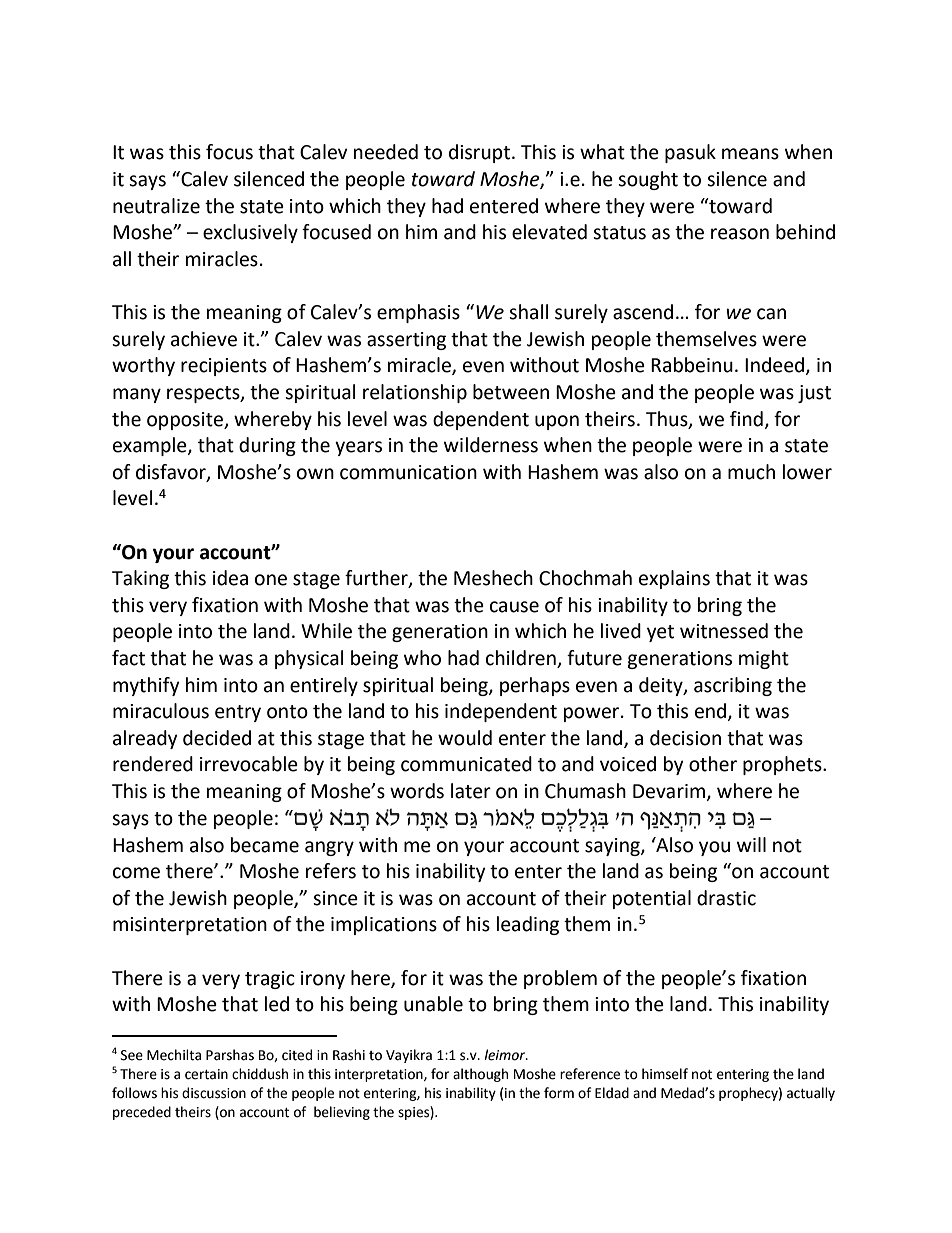 This page has height=1233, width=952. Describe the element at coordinates (750, 154) in the page. I see `means` at that location.
